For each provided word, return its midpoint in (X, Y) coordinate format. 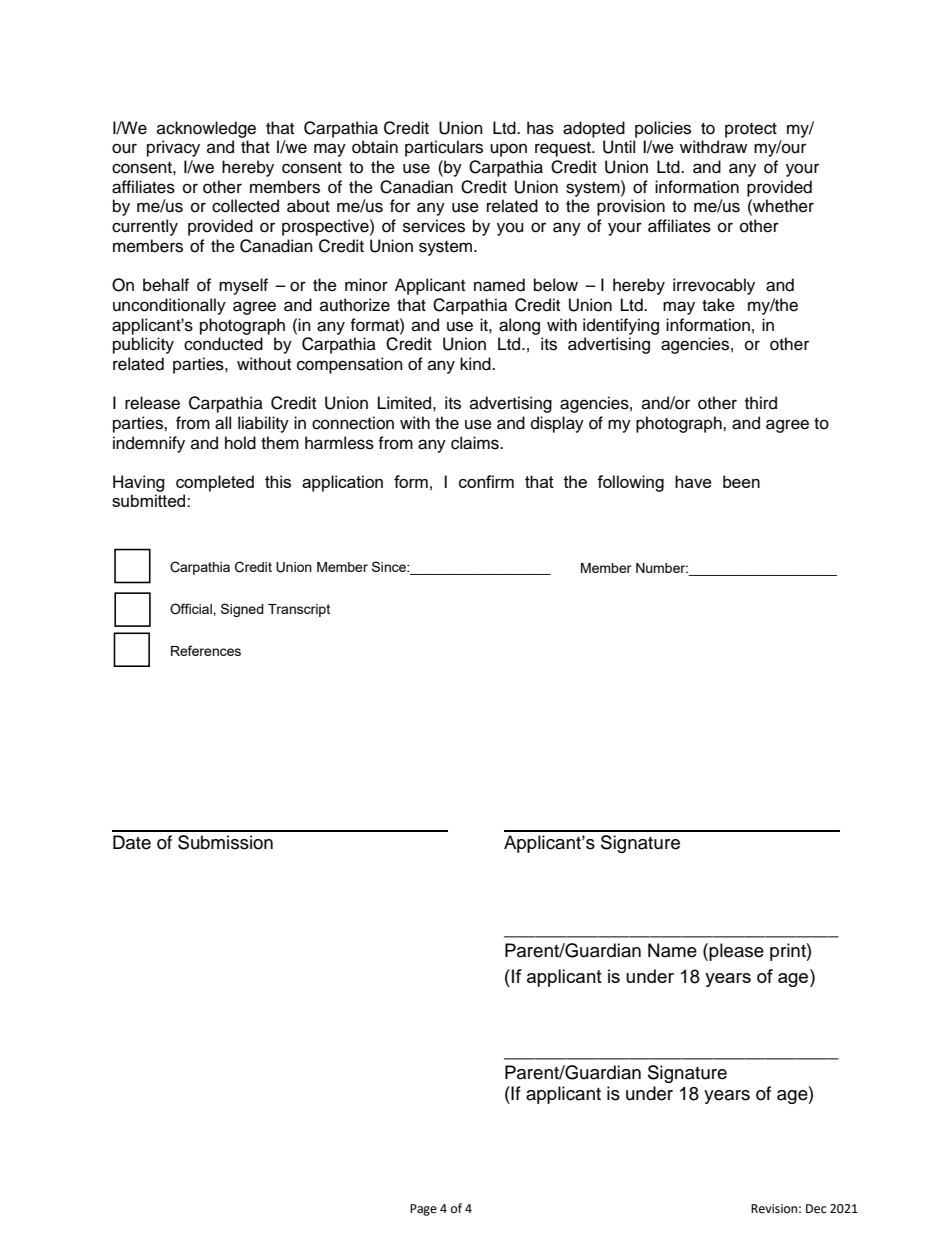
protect (751, 130)
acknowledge (206, 129)
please (736, 952)
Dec (816, 1209)
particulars (444, 148)
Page (423, 1210)
